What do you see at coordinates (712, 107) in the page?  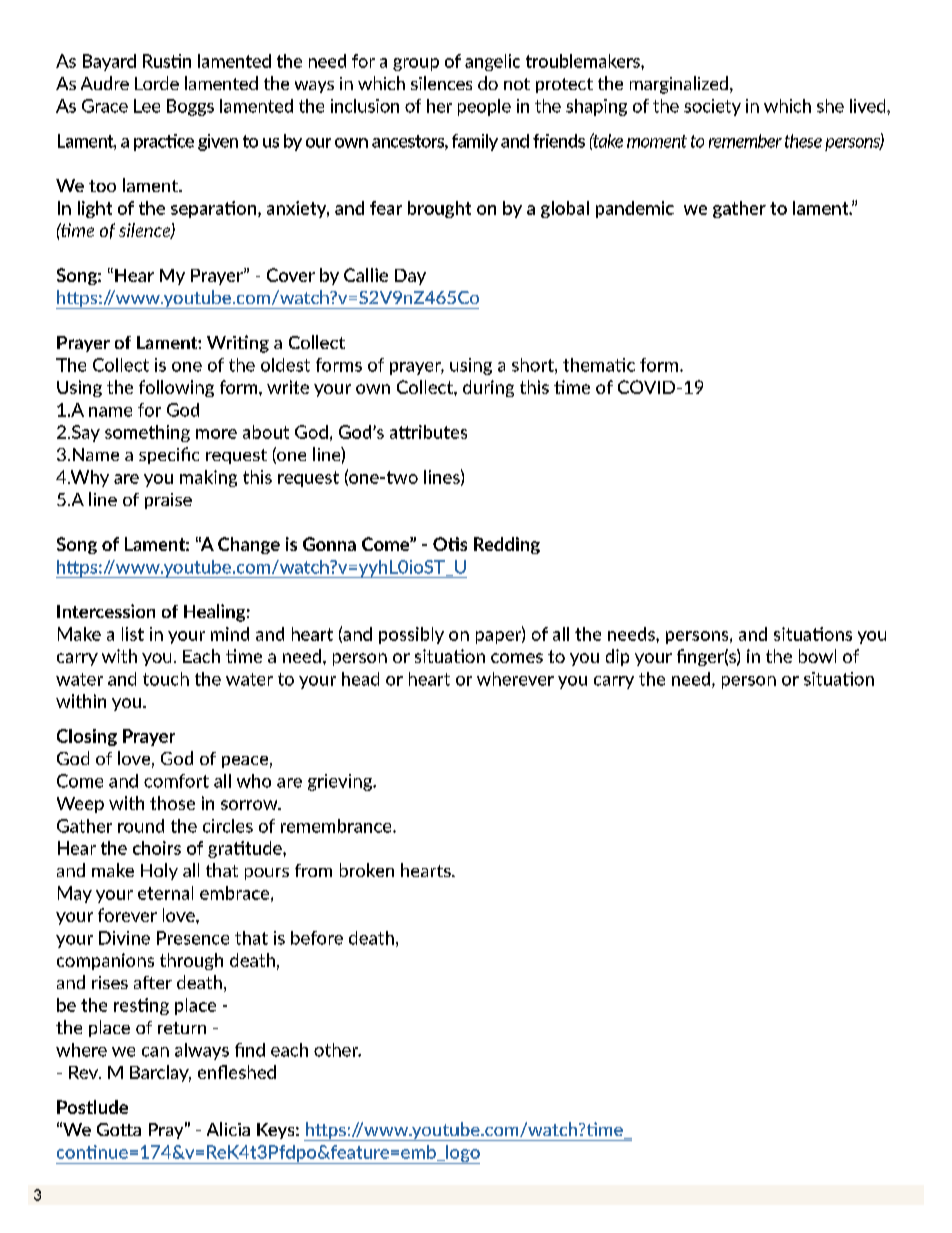 I see `society` at bounding box center [712, 107].
